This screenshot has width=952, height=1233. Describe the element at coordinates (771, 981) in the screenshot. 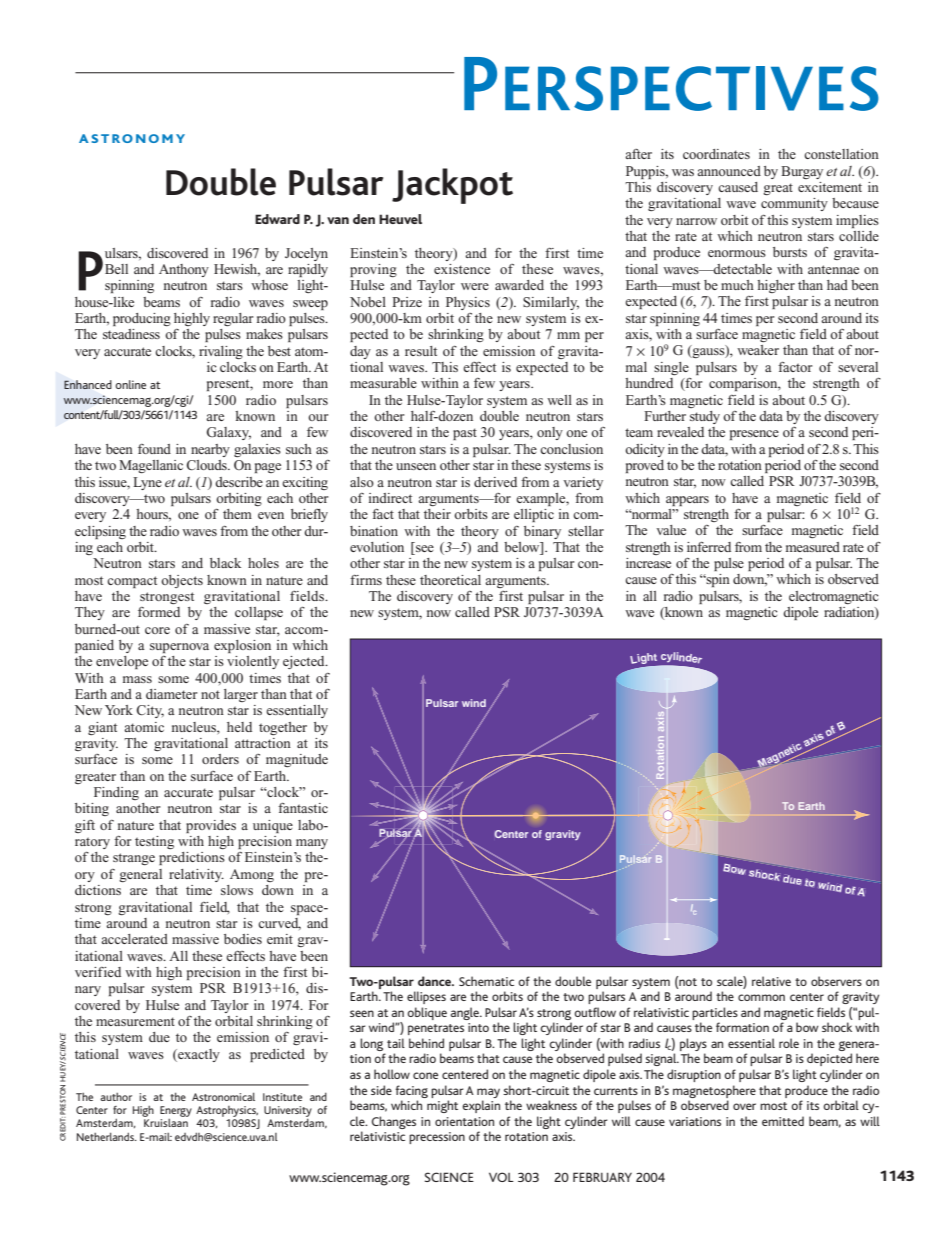

I see `relative` at that location.
